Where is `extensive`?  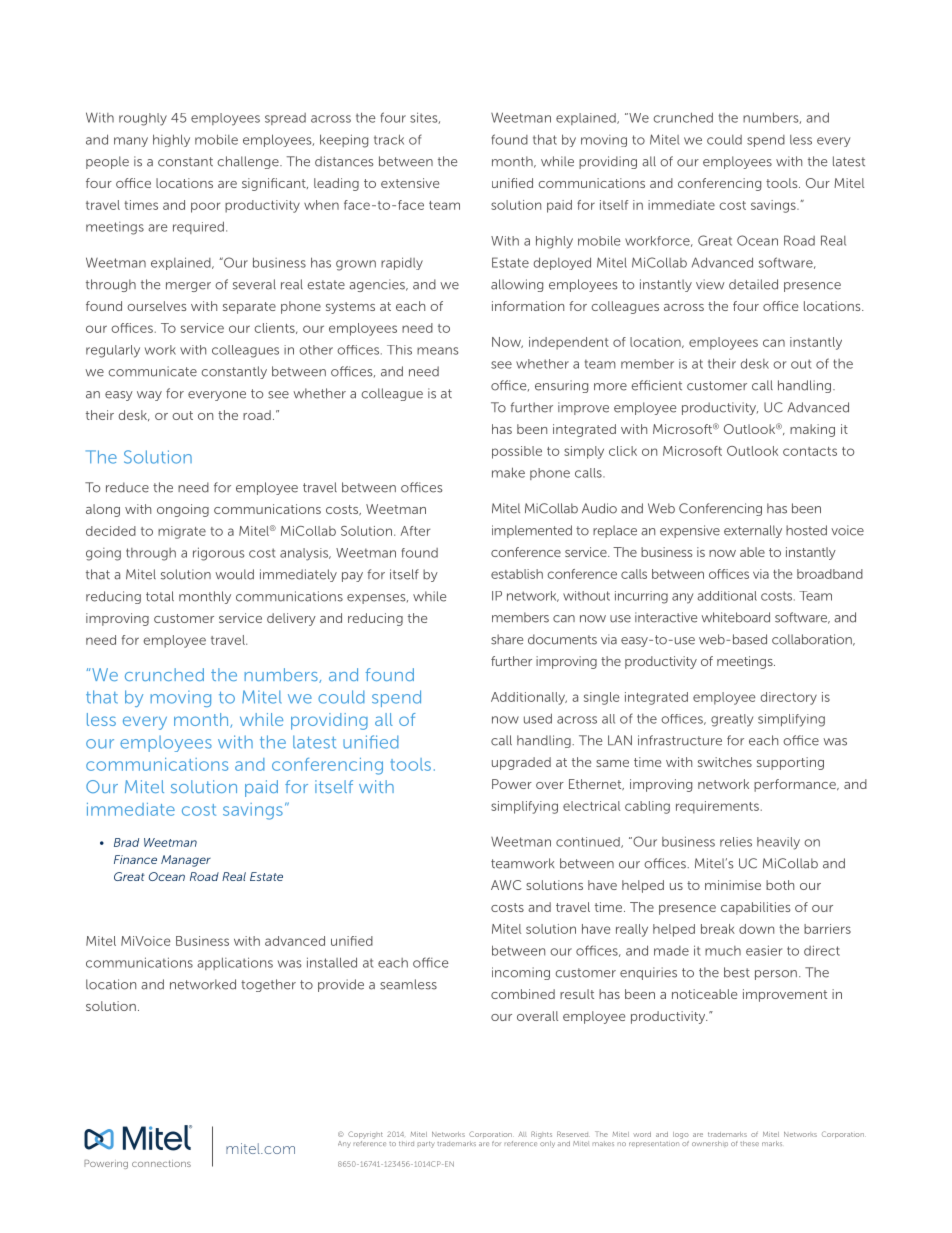
extensive is located at coordinates (410, 183).
